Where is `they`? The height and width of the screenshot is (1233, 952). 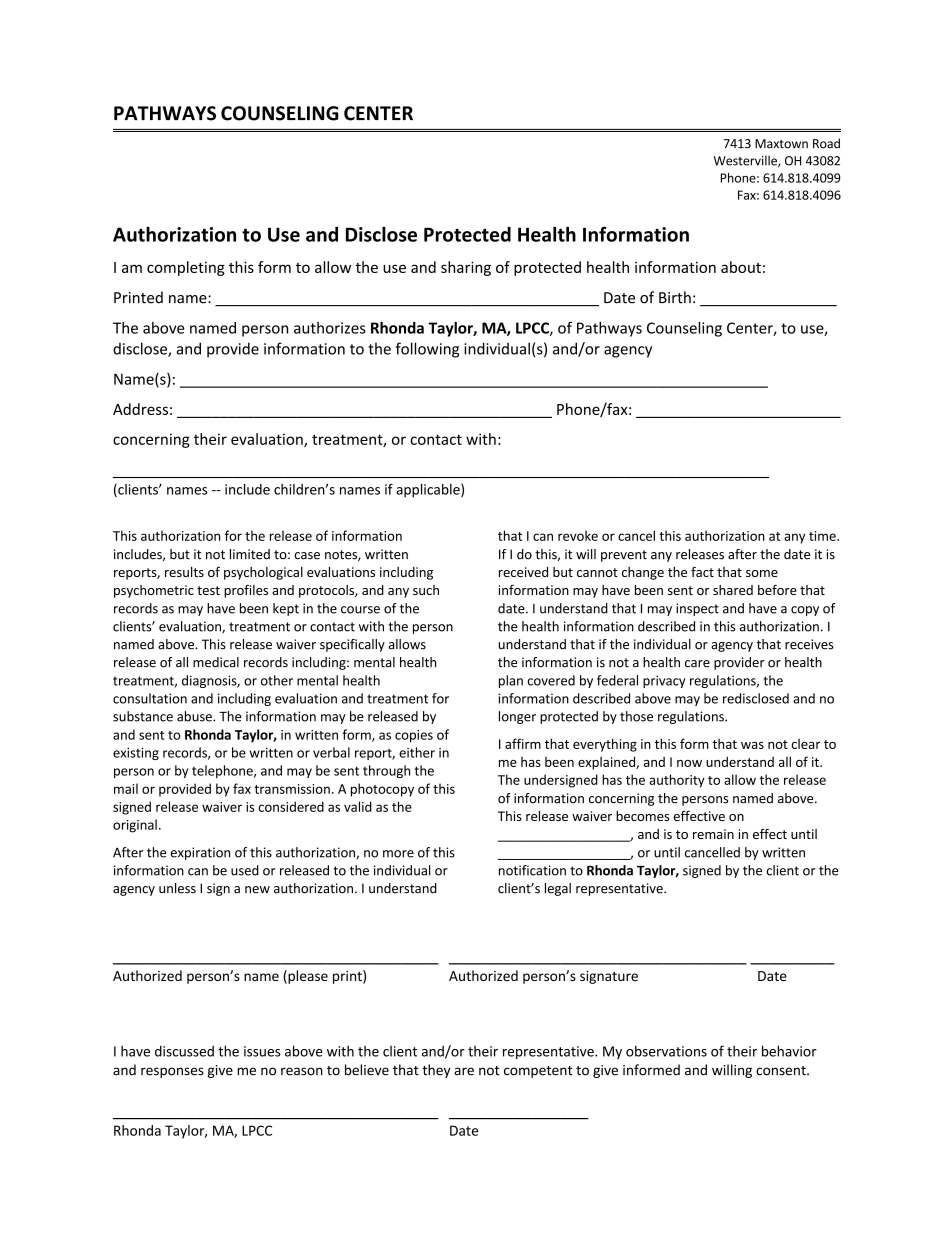
they is located at coordinates (436, 1071).
